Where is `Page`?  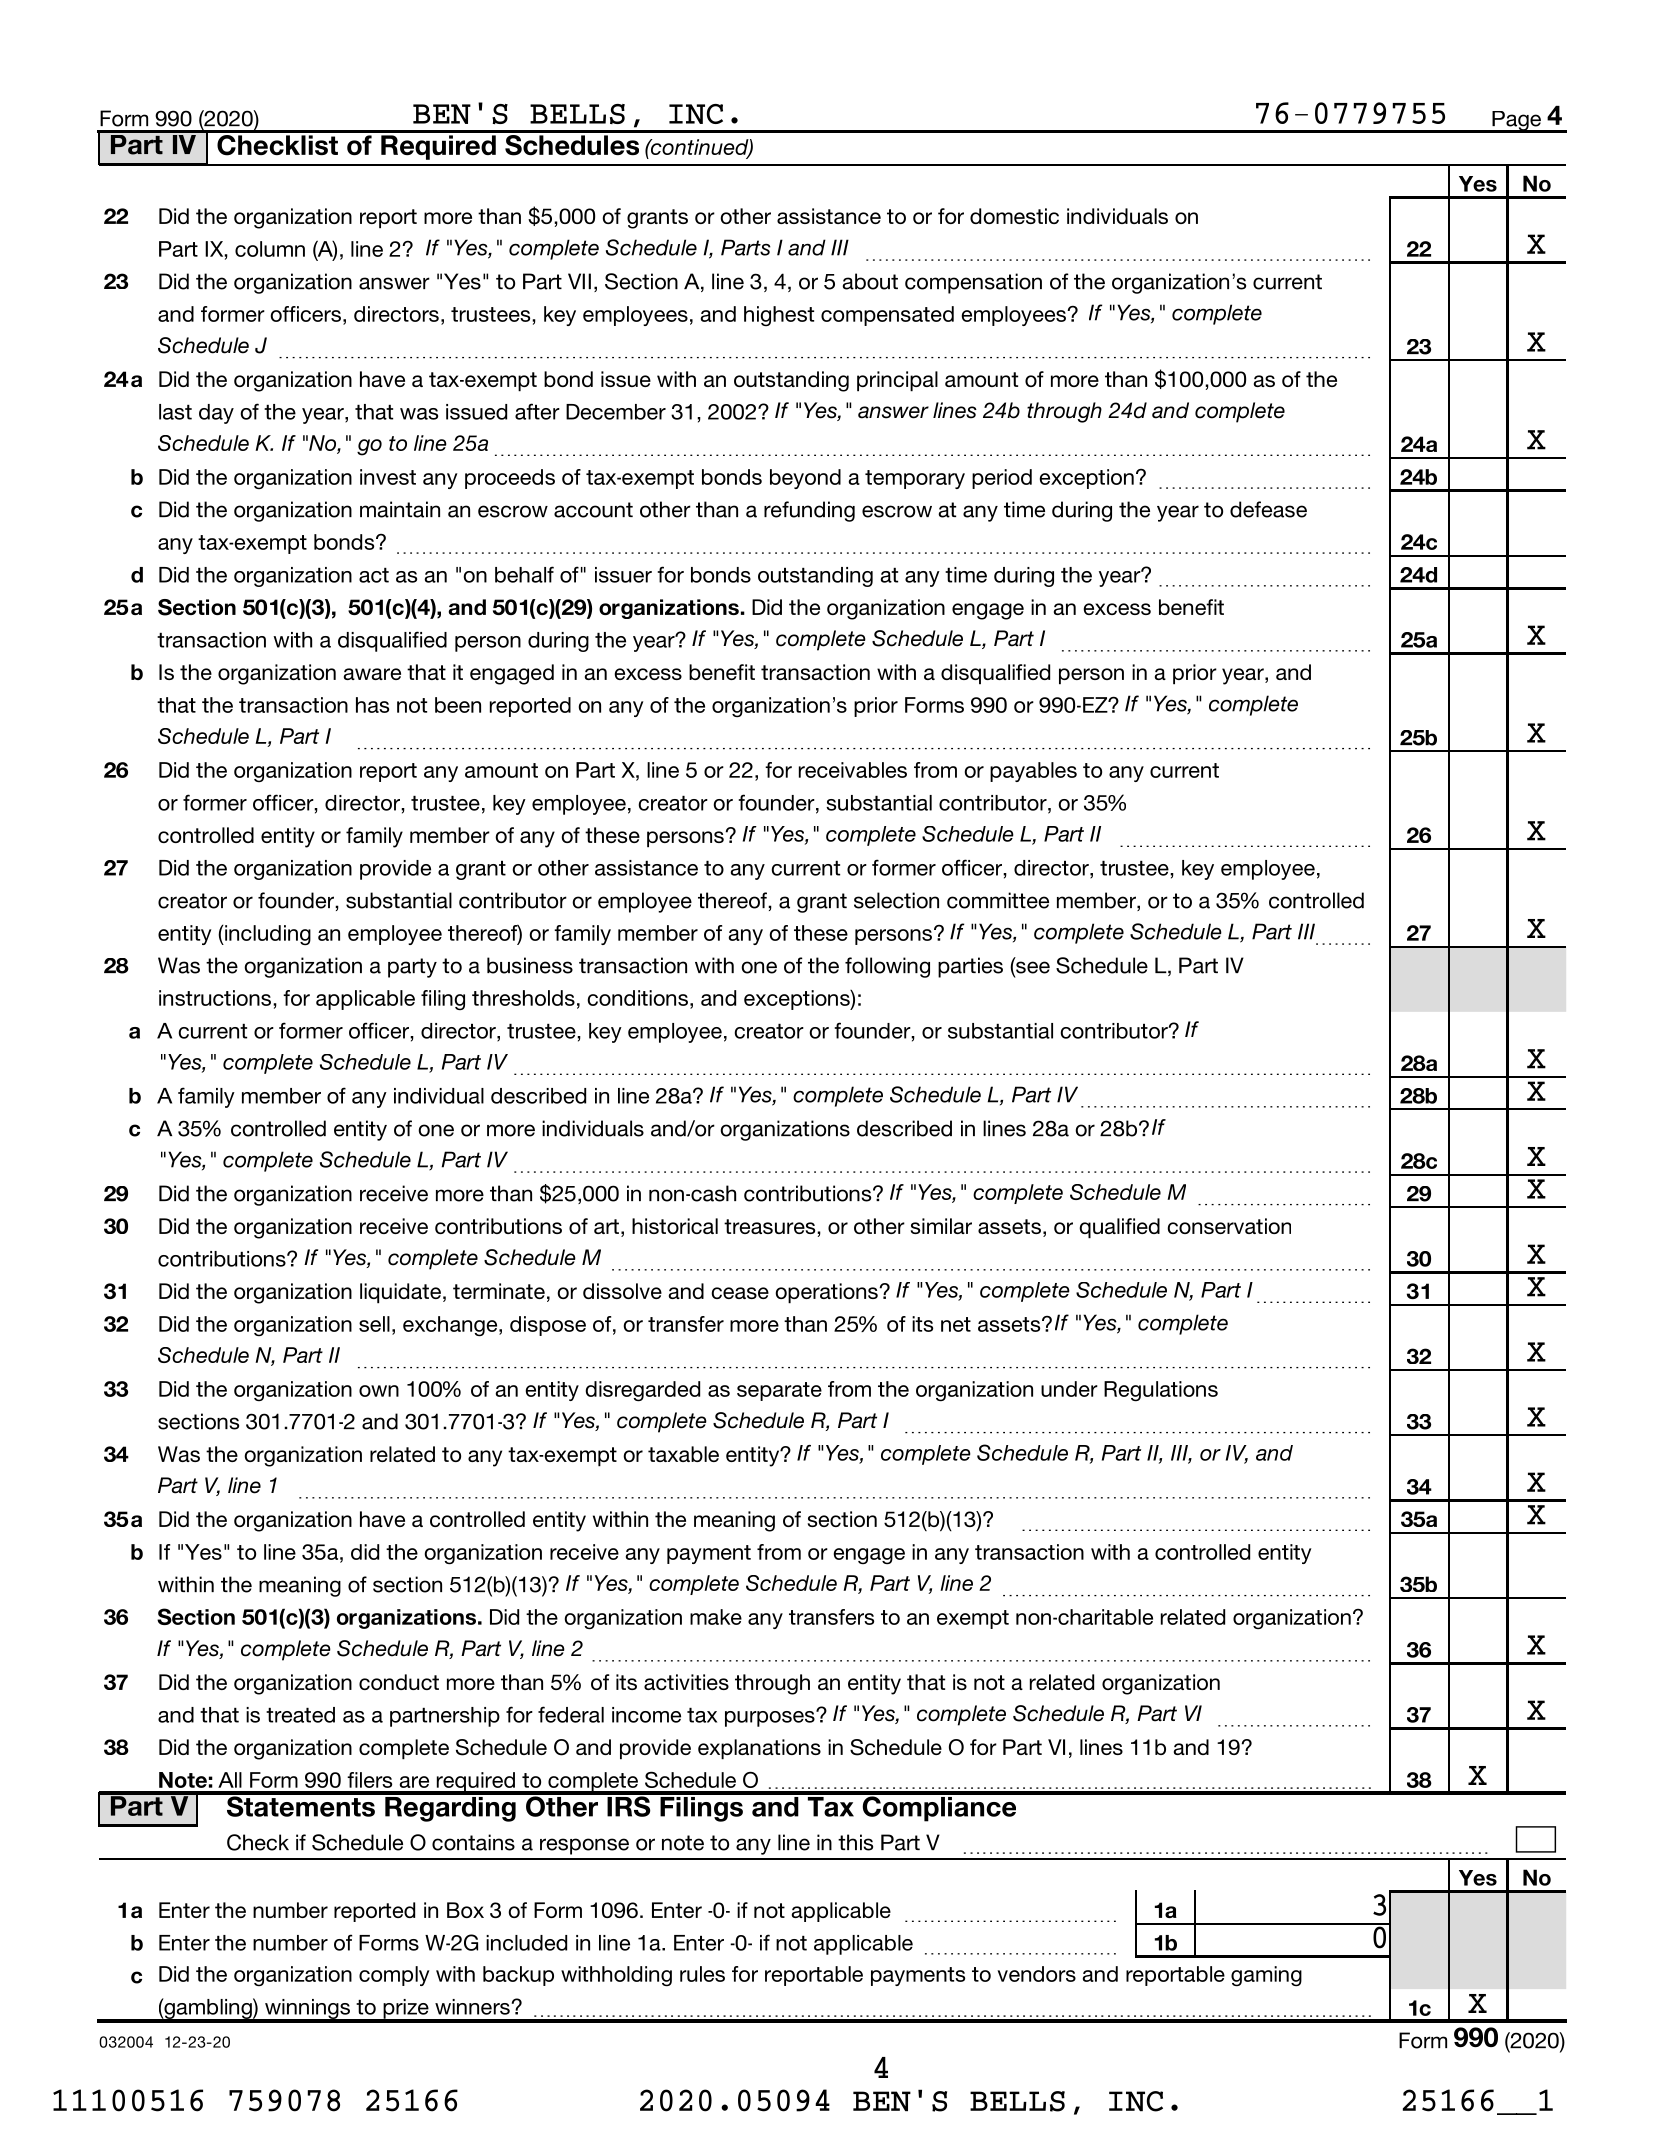 Page is located at coordinates (1517, 122).
